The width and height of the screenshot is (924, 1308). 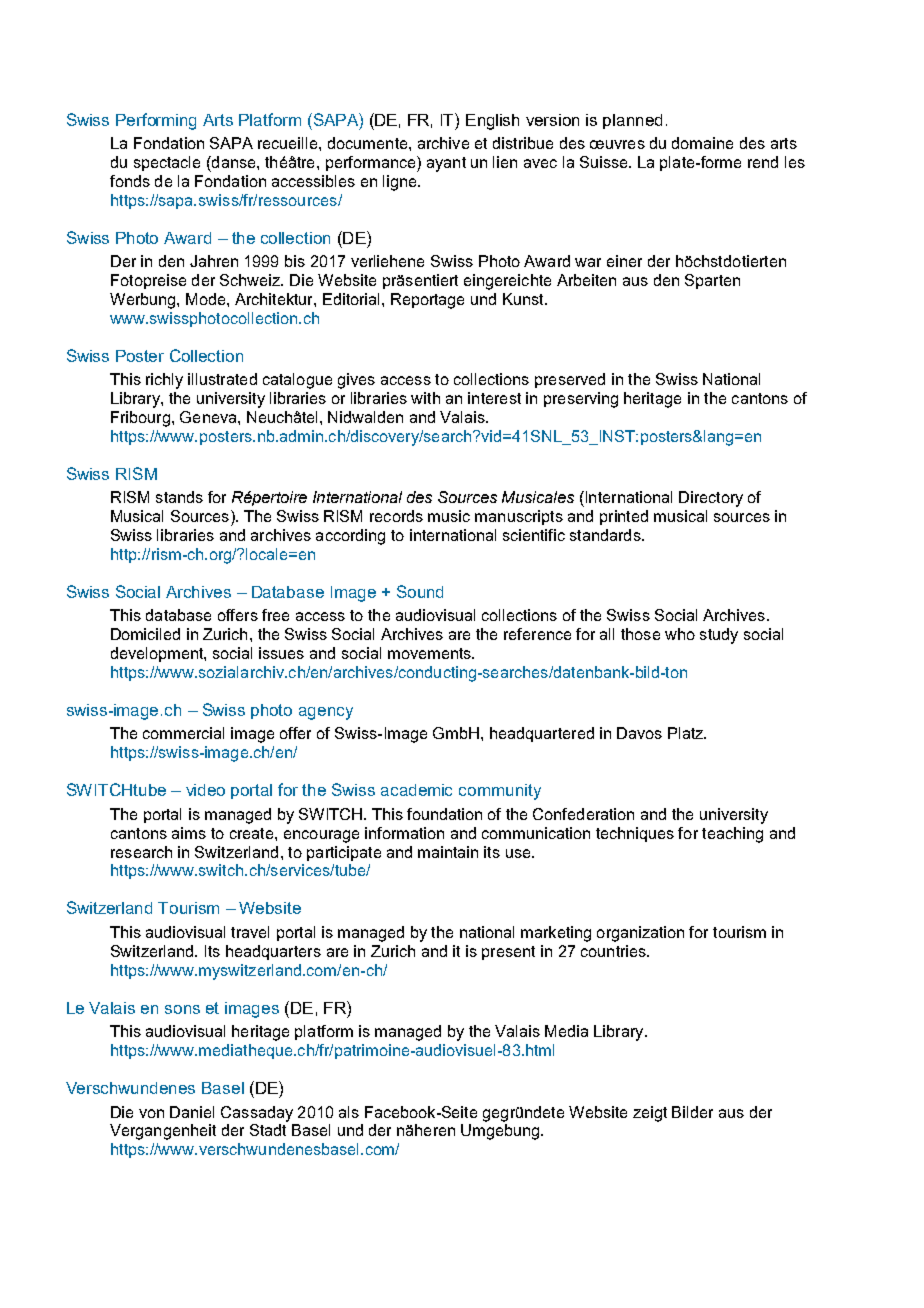 I want to click on organization, so click(x=640, y=934).
